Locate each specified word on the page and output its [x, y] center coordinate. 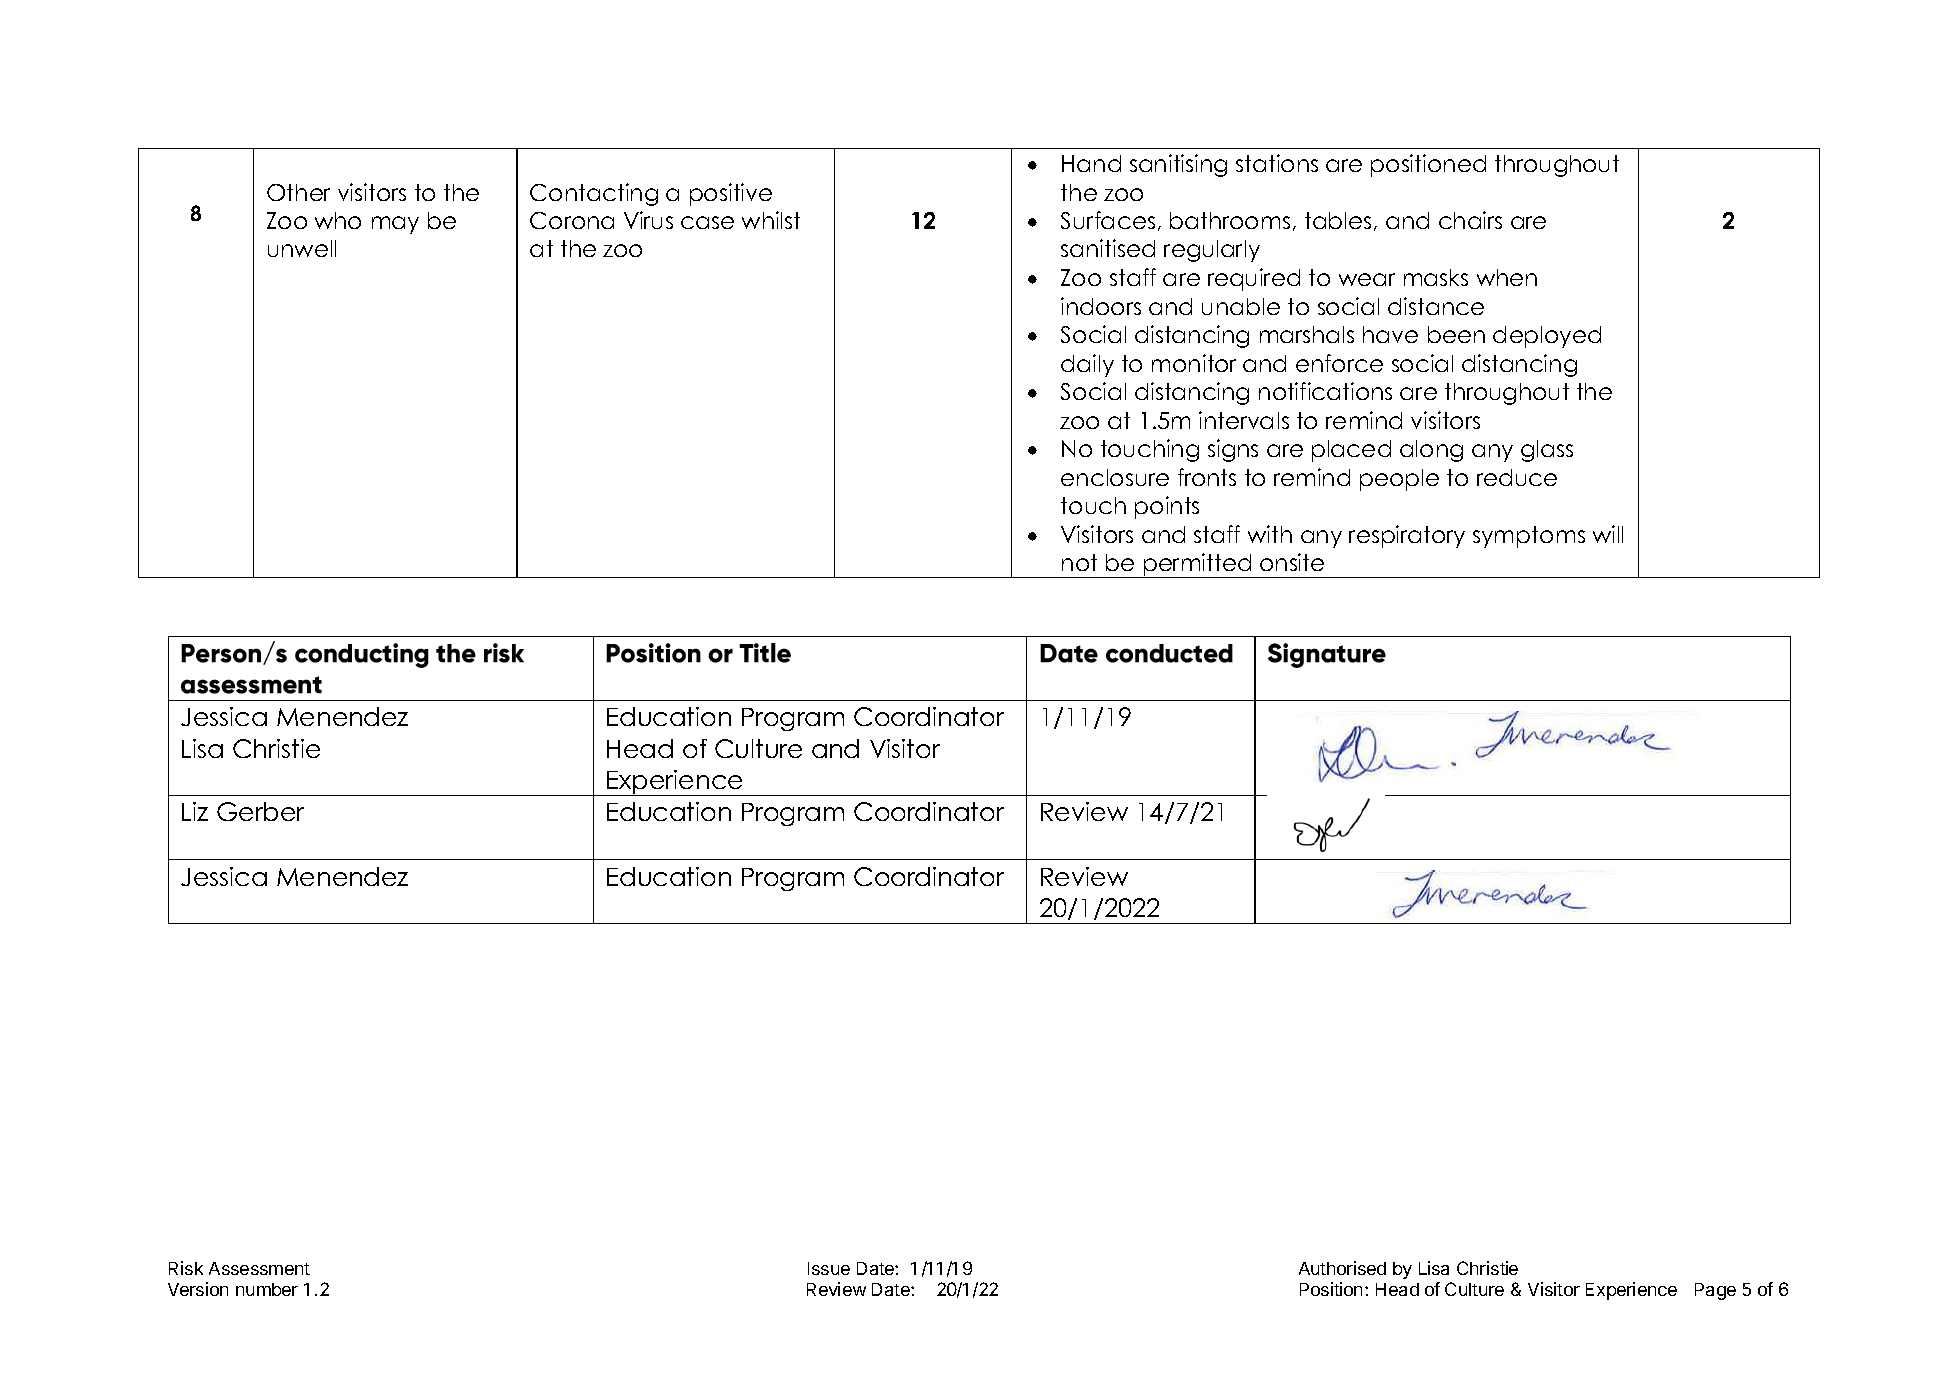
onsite [1292, 562]
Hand [1091, 163]
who [338, 220]
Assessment [259, 1268]
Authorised [1342, 1268]
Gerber [260, 811]
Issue [829, 1268]
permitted [1197, 565]
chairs [1470, 220]
